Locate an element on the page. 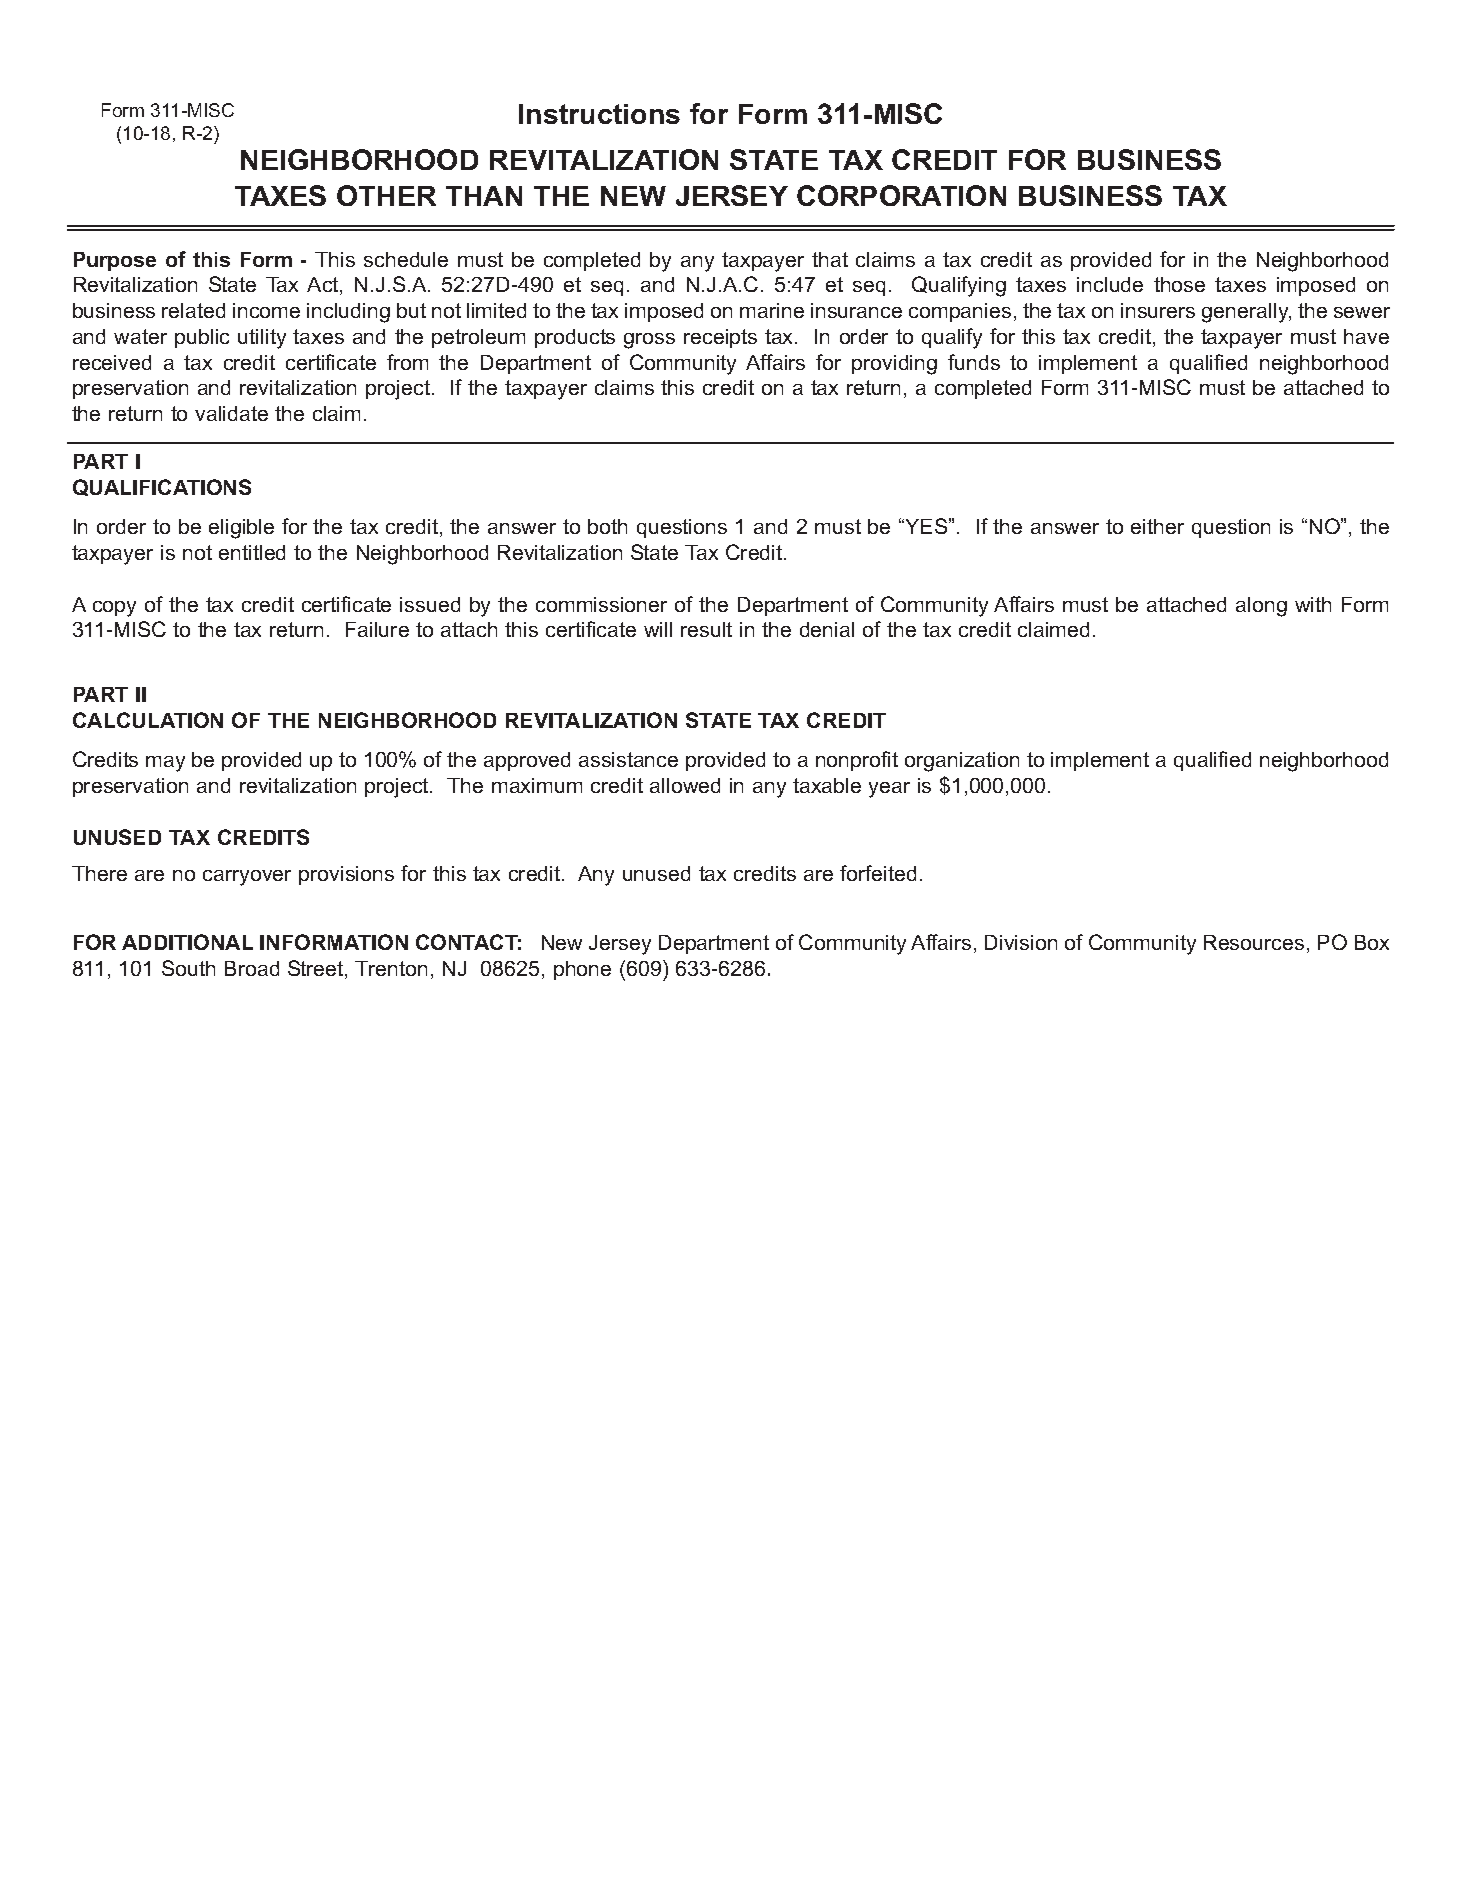 The image size is (1459, 1889). entitled is located at coordinates (252, 552).
